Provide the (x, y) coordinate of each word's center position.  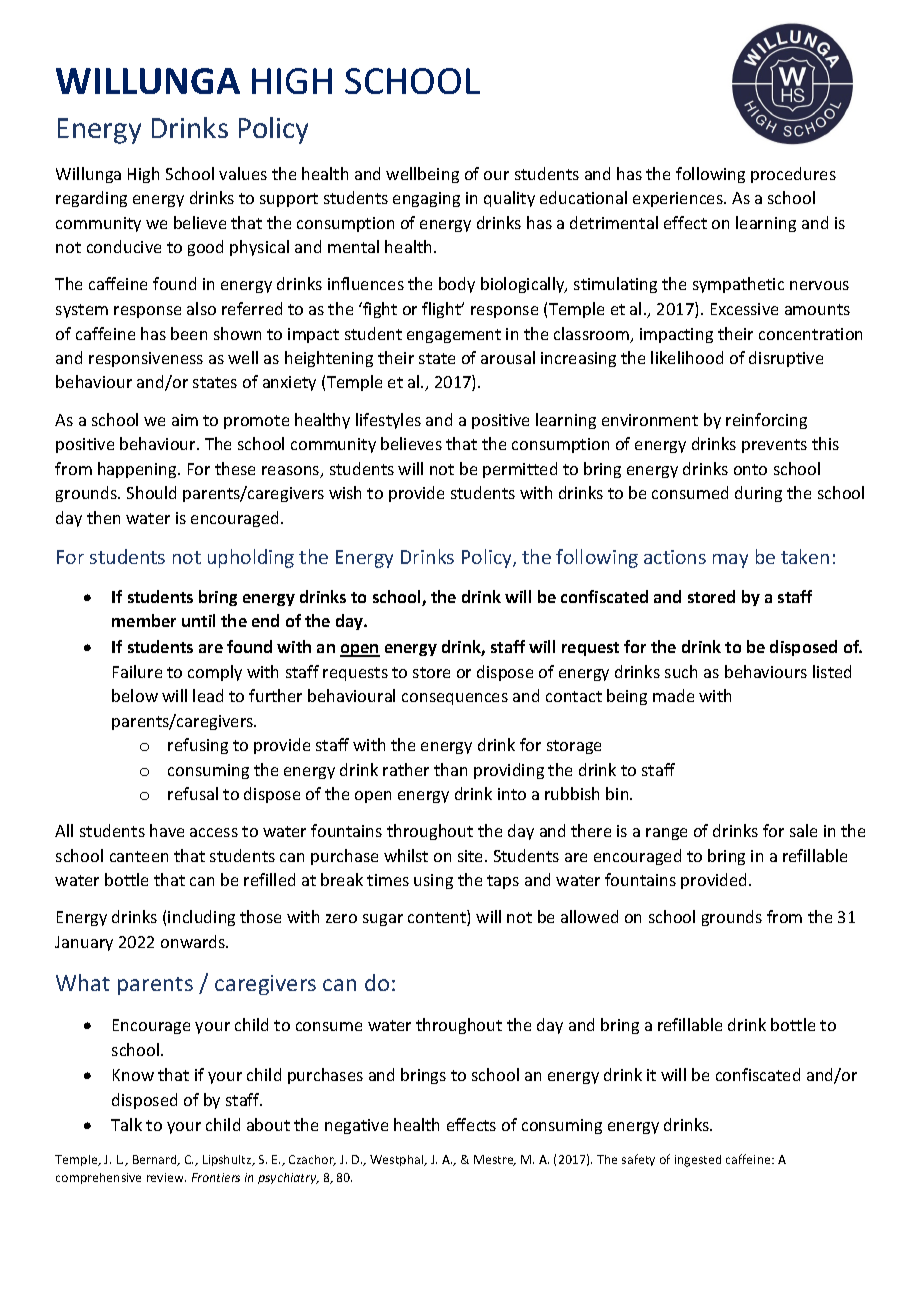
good (205, 248)
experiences (679, 199)
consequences (455, 699)
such (681, 671)
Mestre (495, 1160)
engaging (426, 199)
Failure (137, 671)
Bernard (156, 1160)
